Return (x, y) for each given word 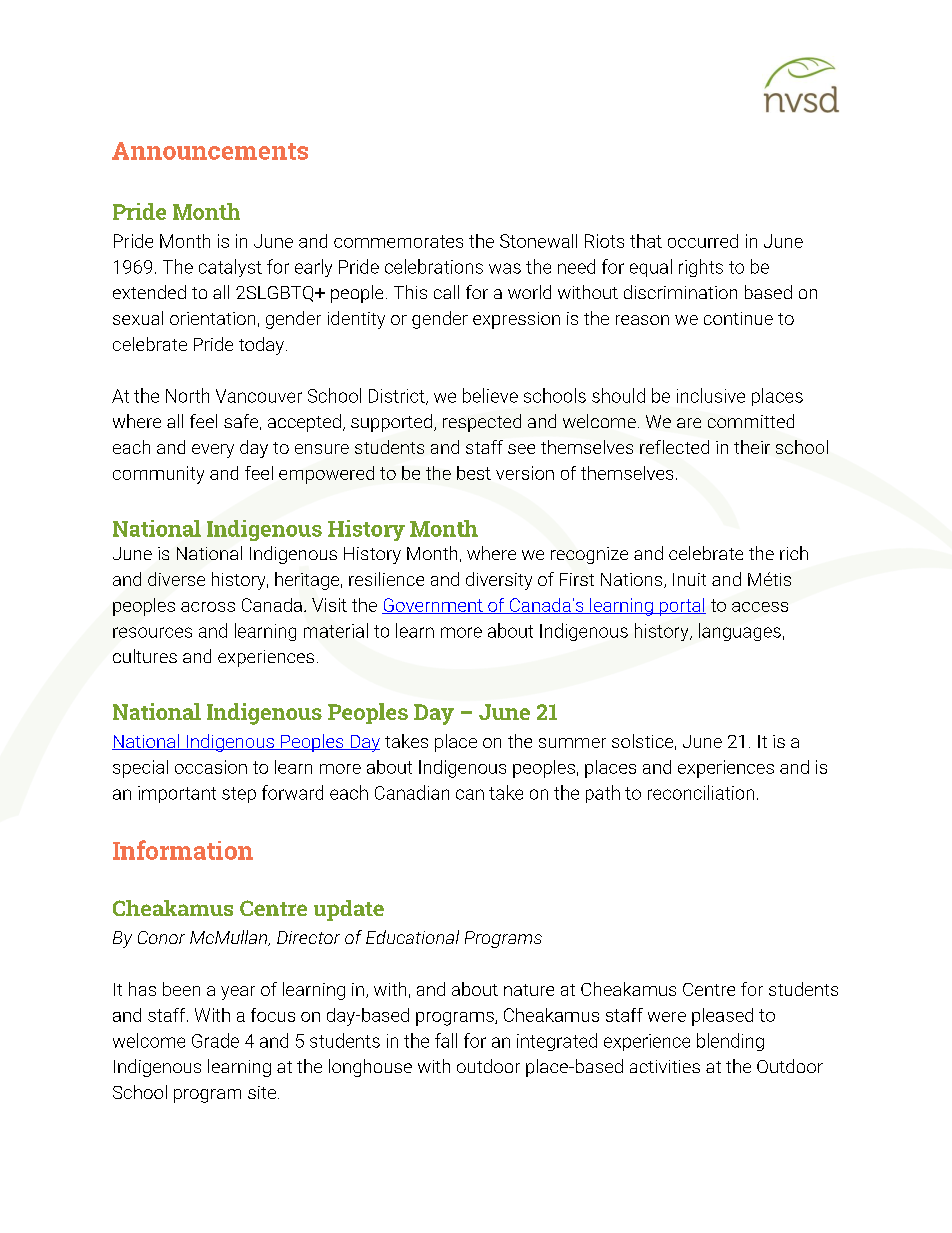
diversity (499, 581)
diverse (176, 579)
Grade (215, 1040)
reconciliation (701, 792)
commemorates (398, 241)
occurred (703, 241)
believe (490, 395)
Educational (412, 937)
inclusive (711, 395)
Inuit (689, 579)
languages (740, 632)
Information (183, 850)
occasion (211, 767)
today (261, 346)
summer (572, 743)
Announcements (210, 151)
